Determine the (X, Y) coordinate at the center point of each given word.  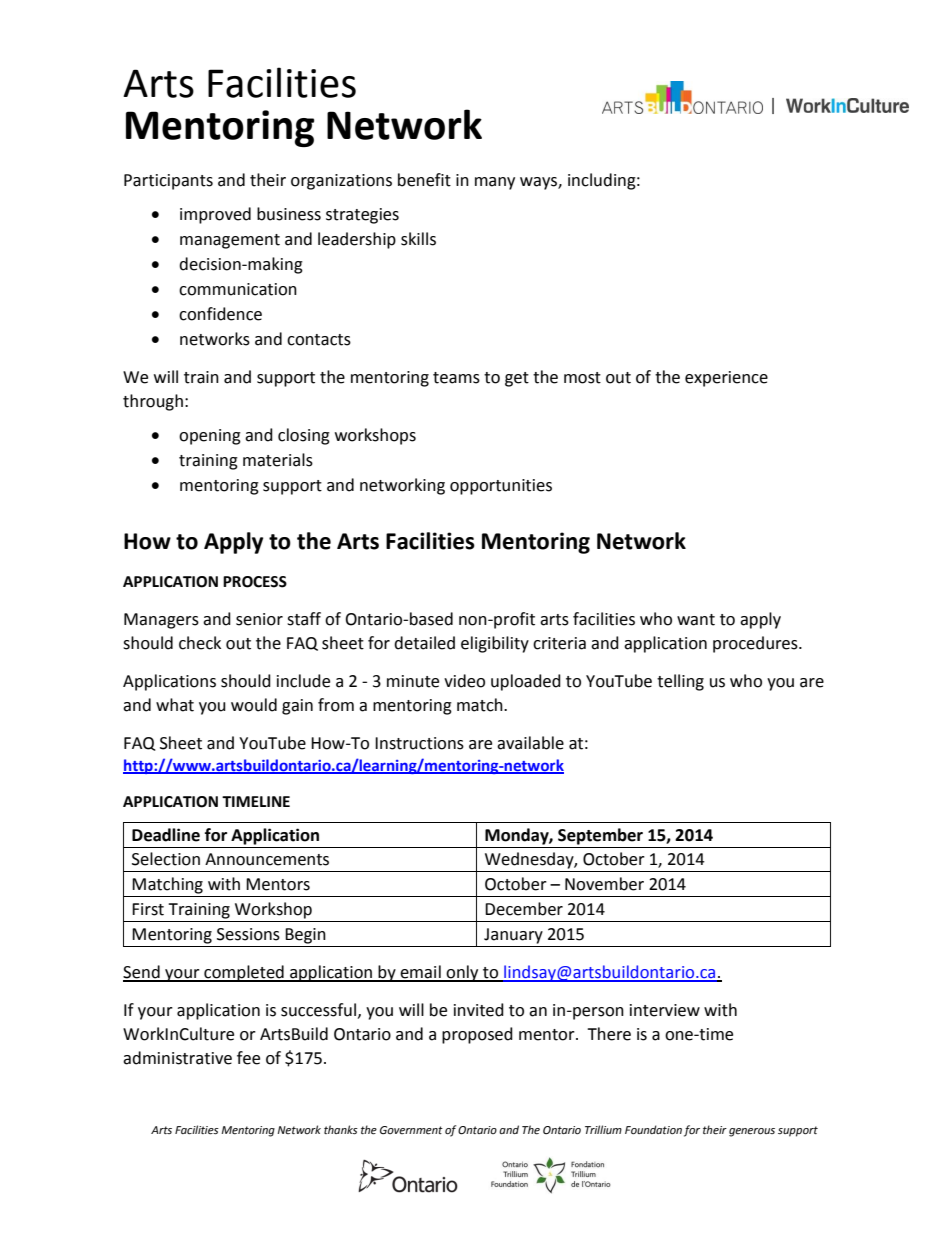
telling (680, 682)
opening (210, 437)
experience (726, 379)
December (524, 909)
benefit (424, 180)
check (200, 643)
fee (248, 1058)
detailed (424, 643)
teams (456, 378)
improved (215, 215)
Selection (166, 859)
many (495, 183)
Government (411, 1130)
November (604, 884)
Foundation (653, 1130)
